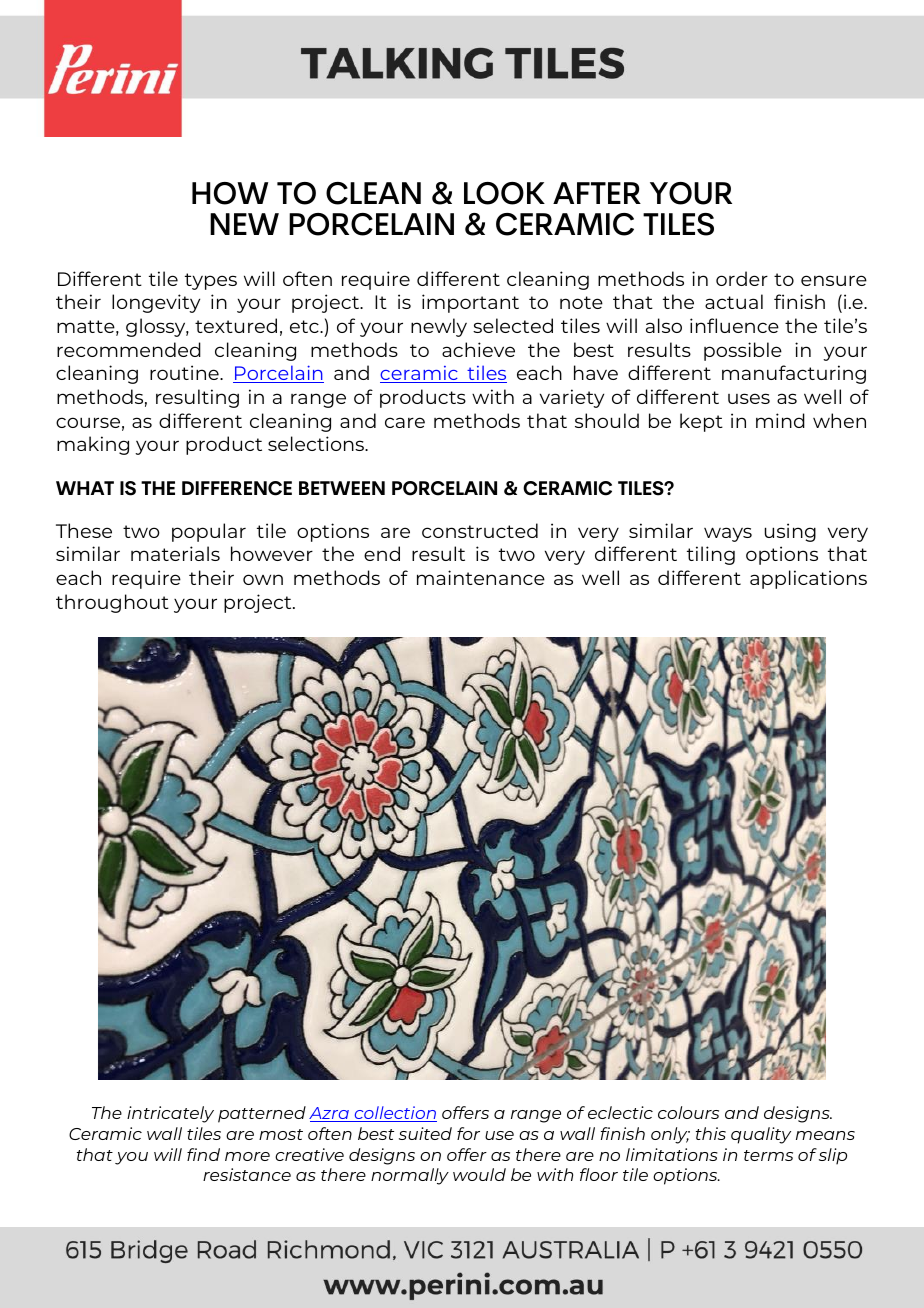 The image size is (924, 1308). I want to click on LOOK, so click(504, 193).
